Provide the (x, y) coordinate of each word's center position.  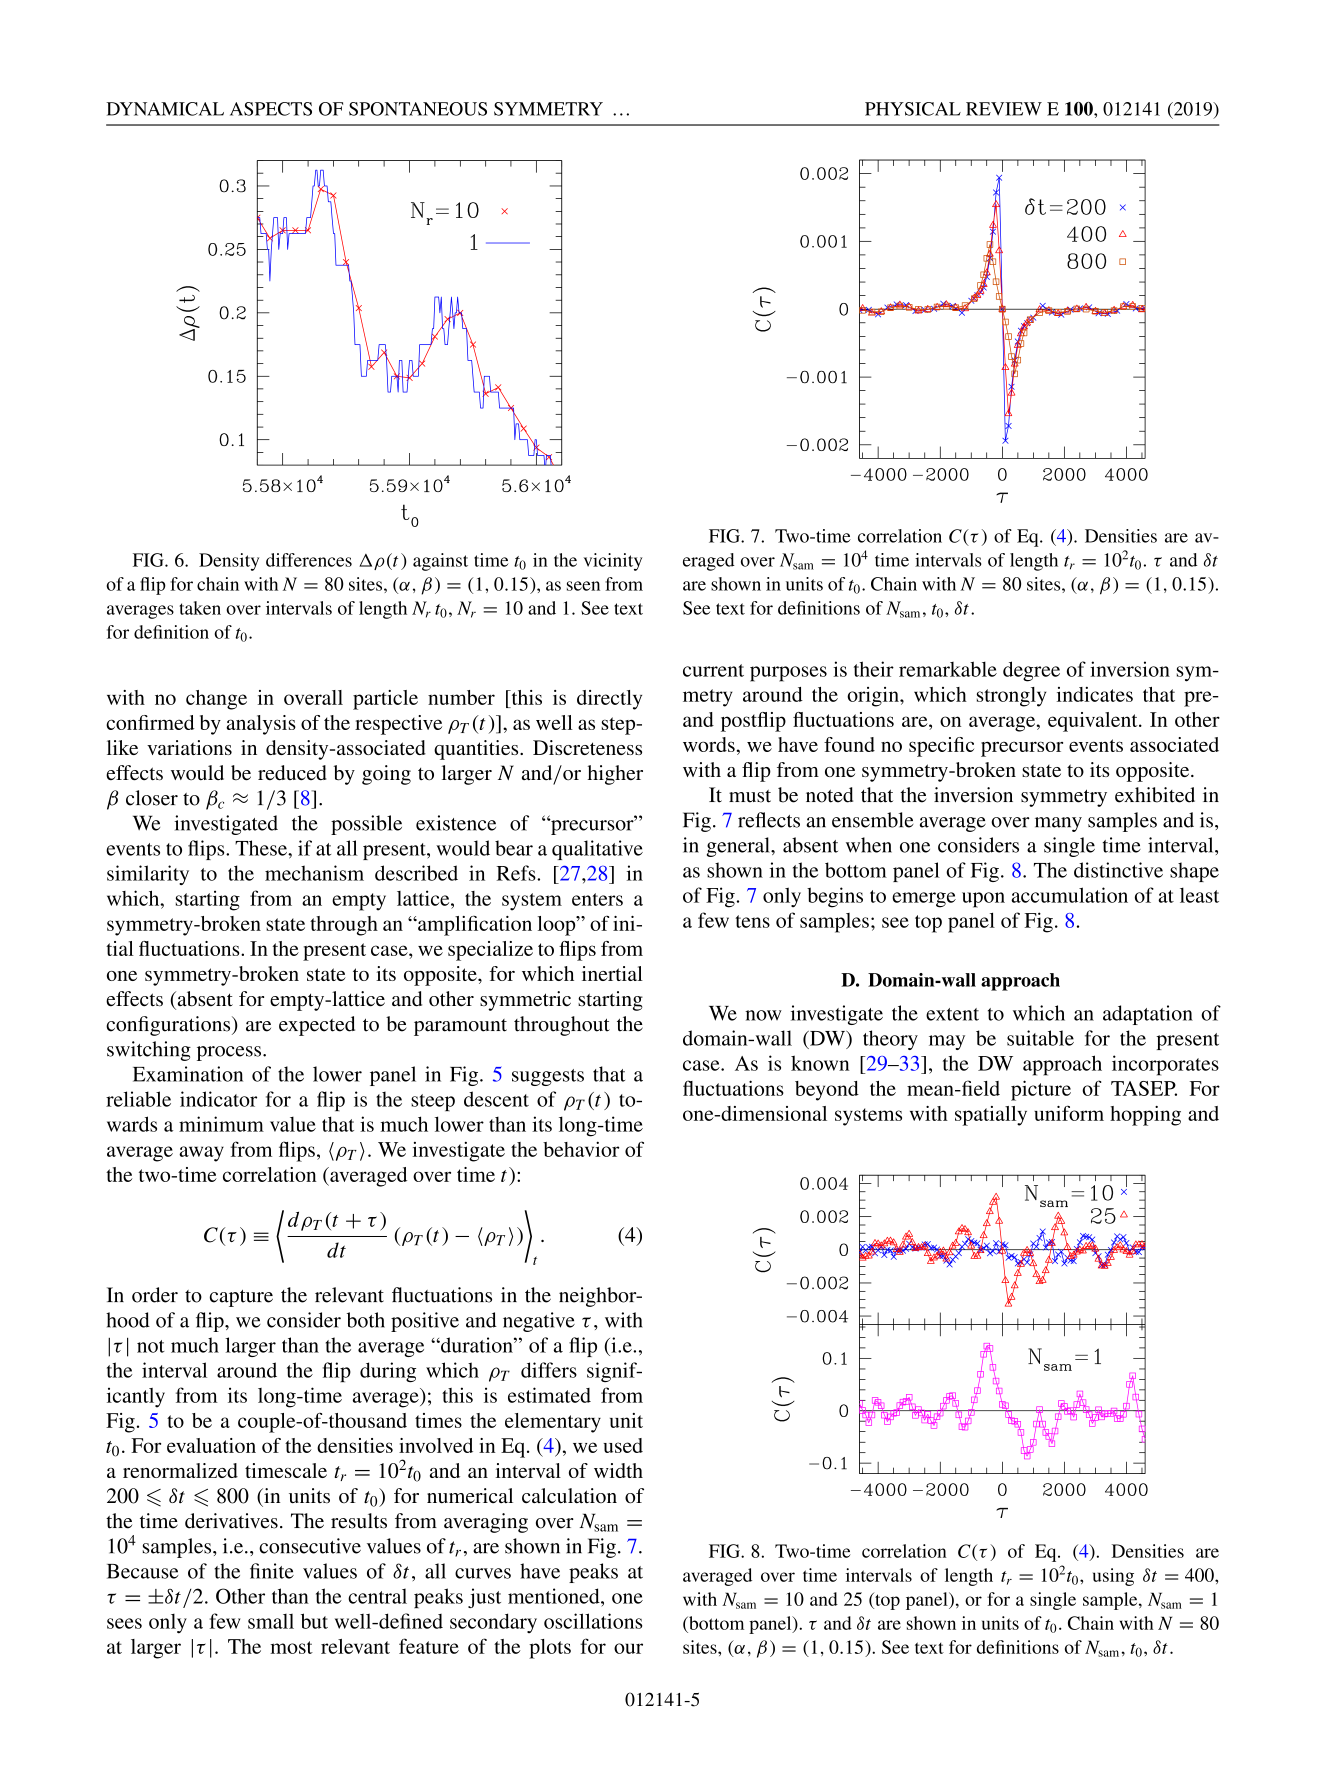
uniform (1069, 1113)
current (713, 670)
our (628, 1648)
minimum (221, 1124)
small (271, 1621)
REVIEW (1004, 109)
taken (200, 608)
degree (1031, 671)
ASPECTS (271, 109)
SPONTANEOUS (418, 109)
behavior (581, 1149)
